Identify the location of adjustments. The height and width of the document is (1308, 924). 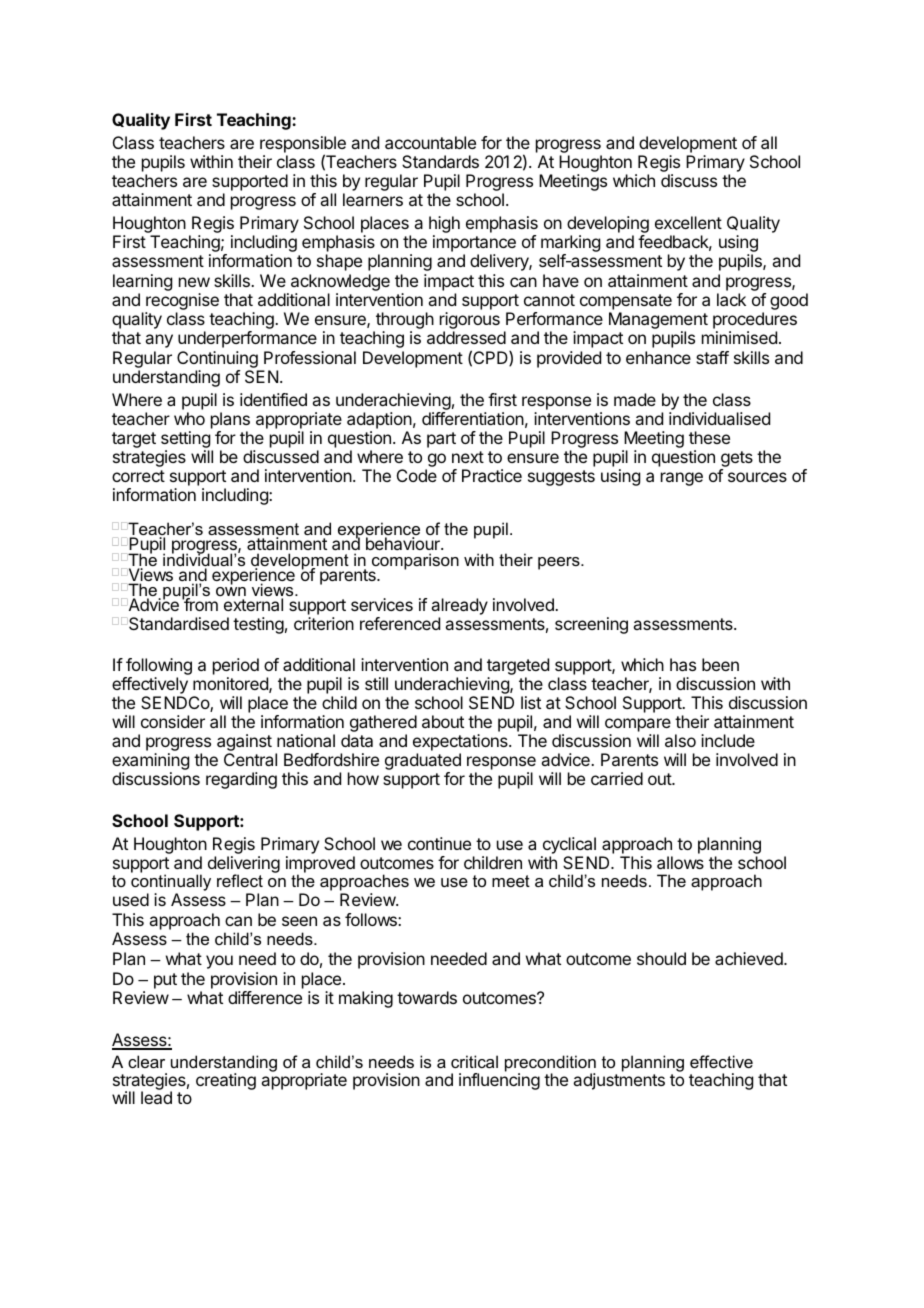
(619, 1081).
